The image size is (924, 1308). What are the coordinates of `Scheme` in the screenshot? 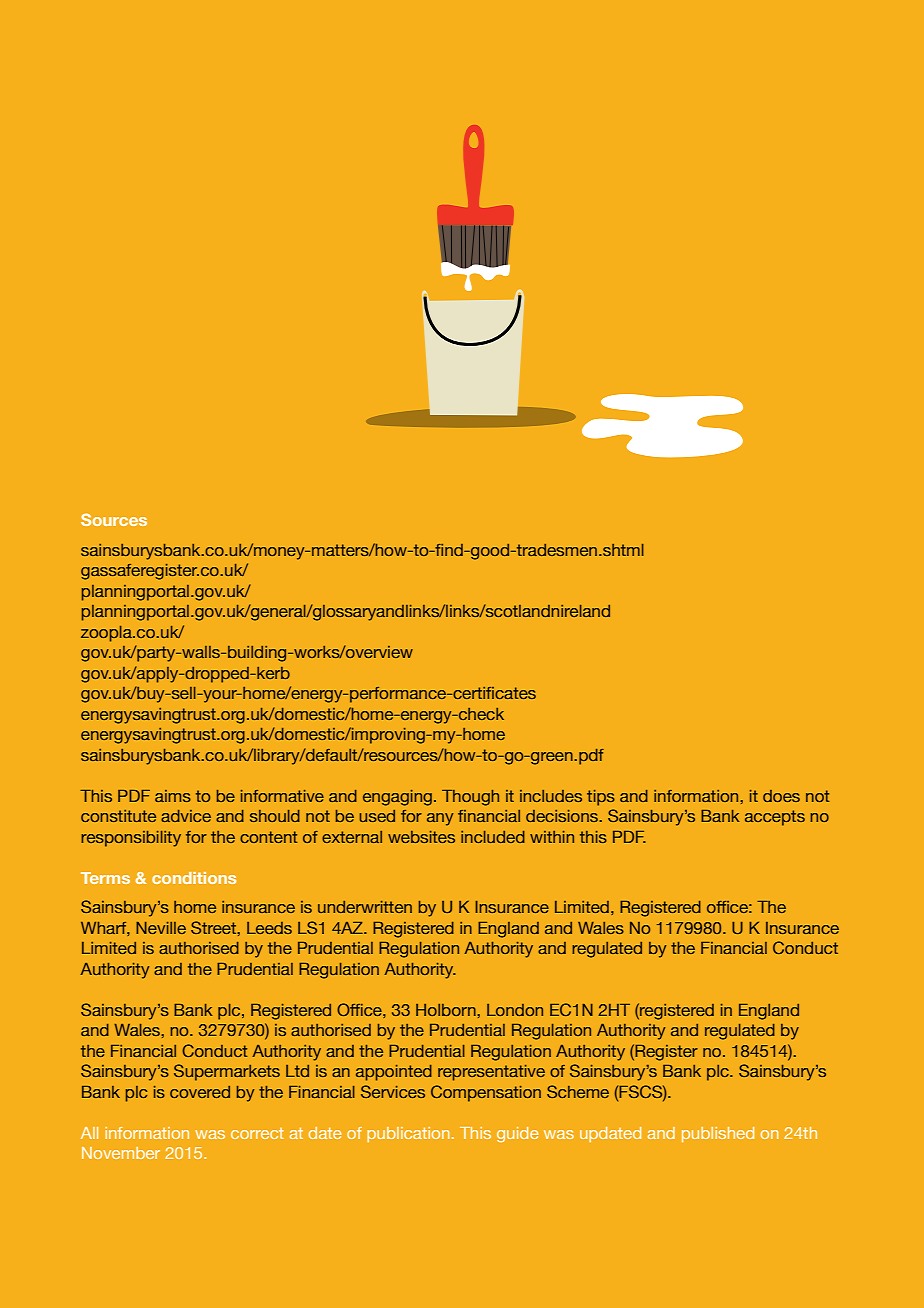 It's located at (578, 1091).
